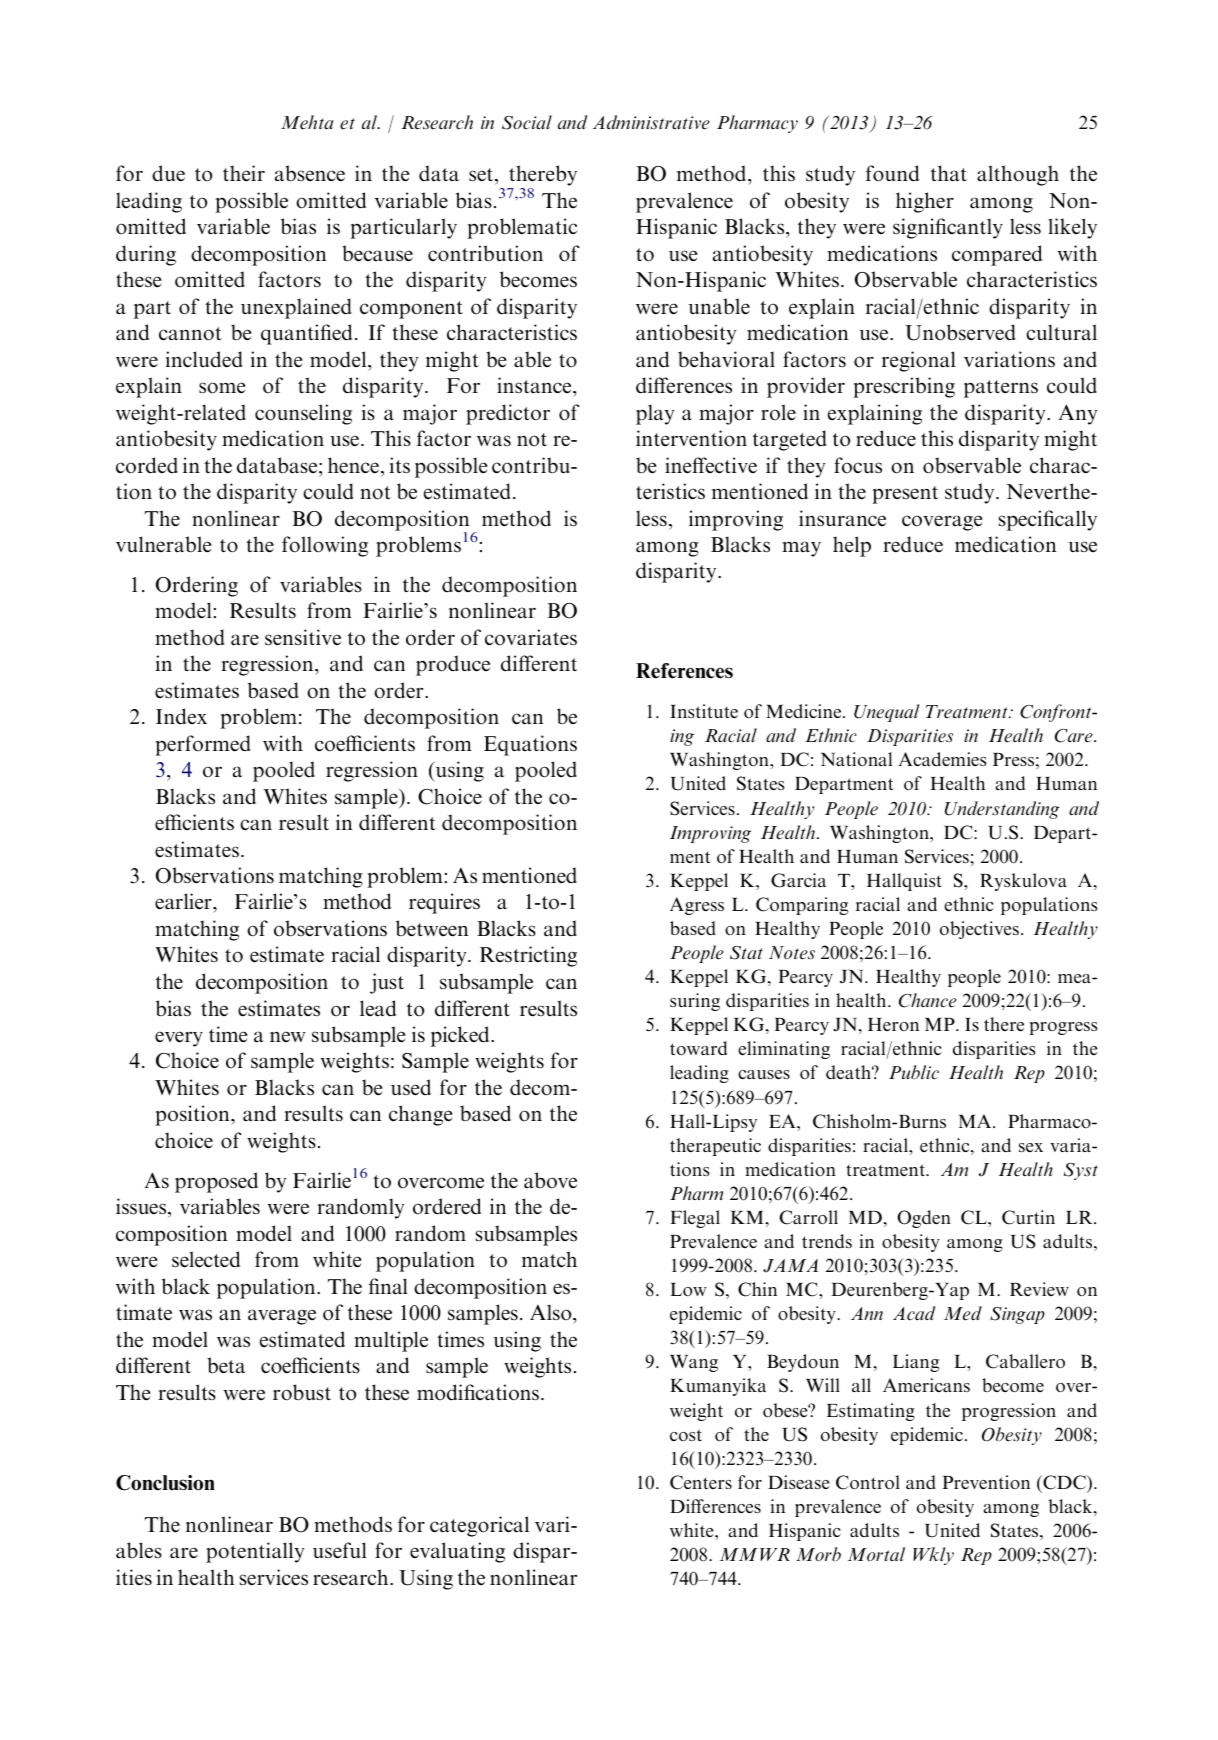 The image size is (1218, 1740). I want to click on their, so click(244, 173).
